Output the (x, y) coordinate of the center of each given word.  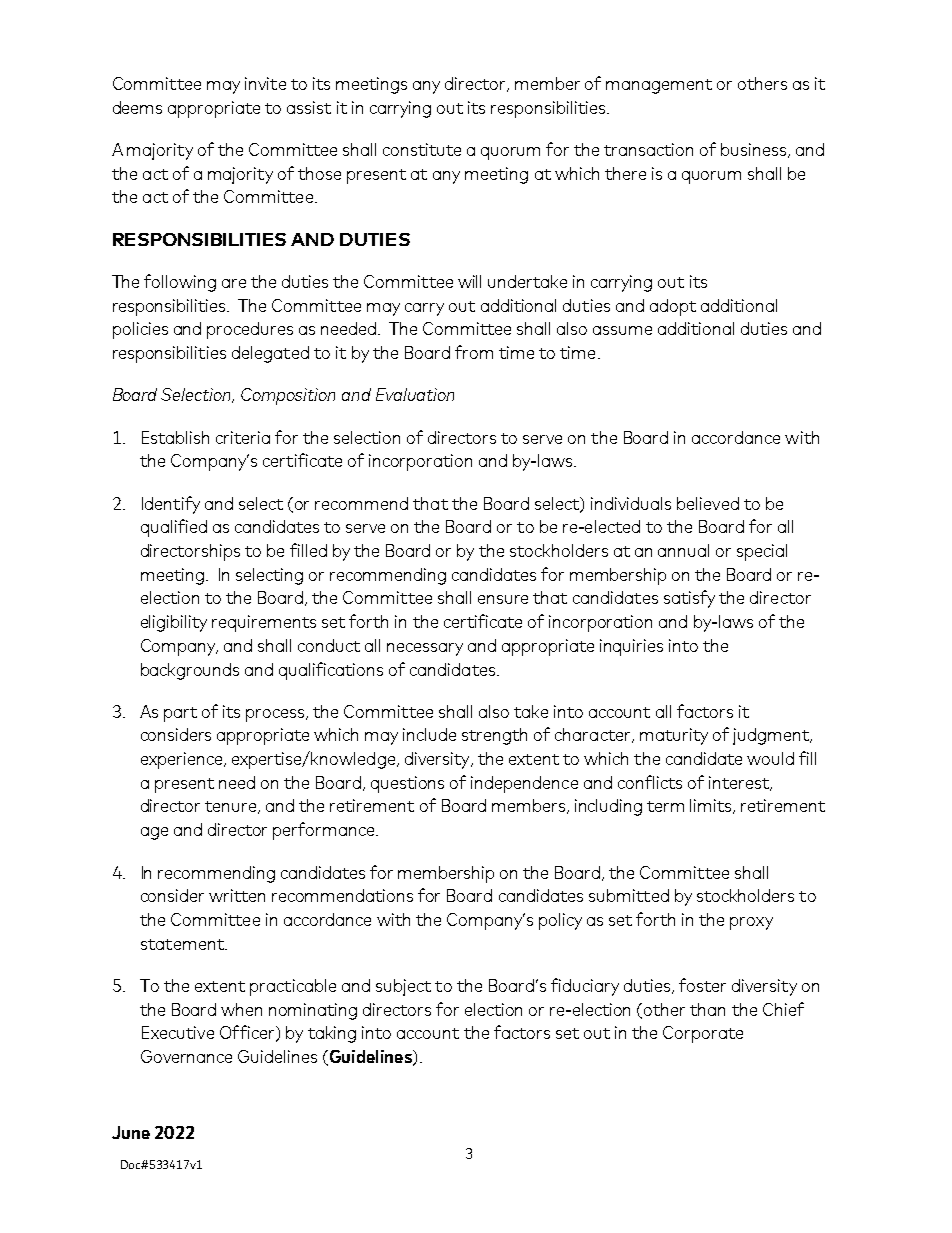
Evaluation (415, 394)
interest (740, 783)
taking (332, 1034)
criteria (243, 437)
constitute (422, 149)
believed (708, 503)
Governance (186, 1056)
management (659, 86)
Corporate (703, 1034)
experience (183, 760)
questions (407, 784)
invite (265, 83)
